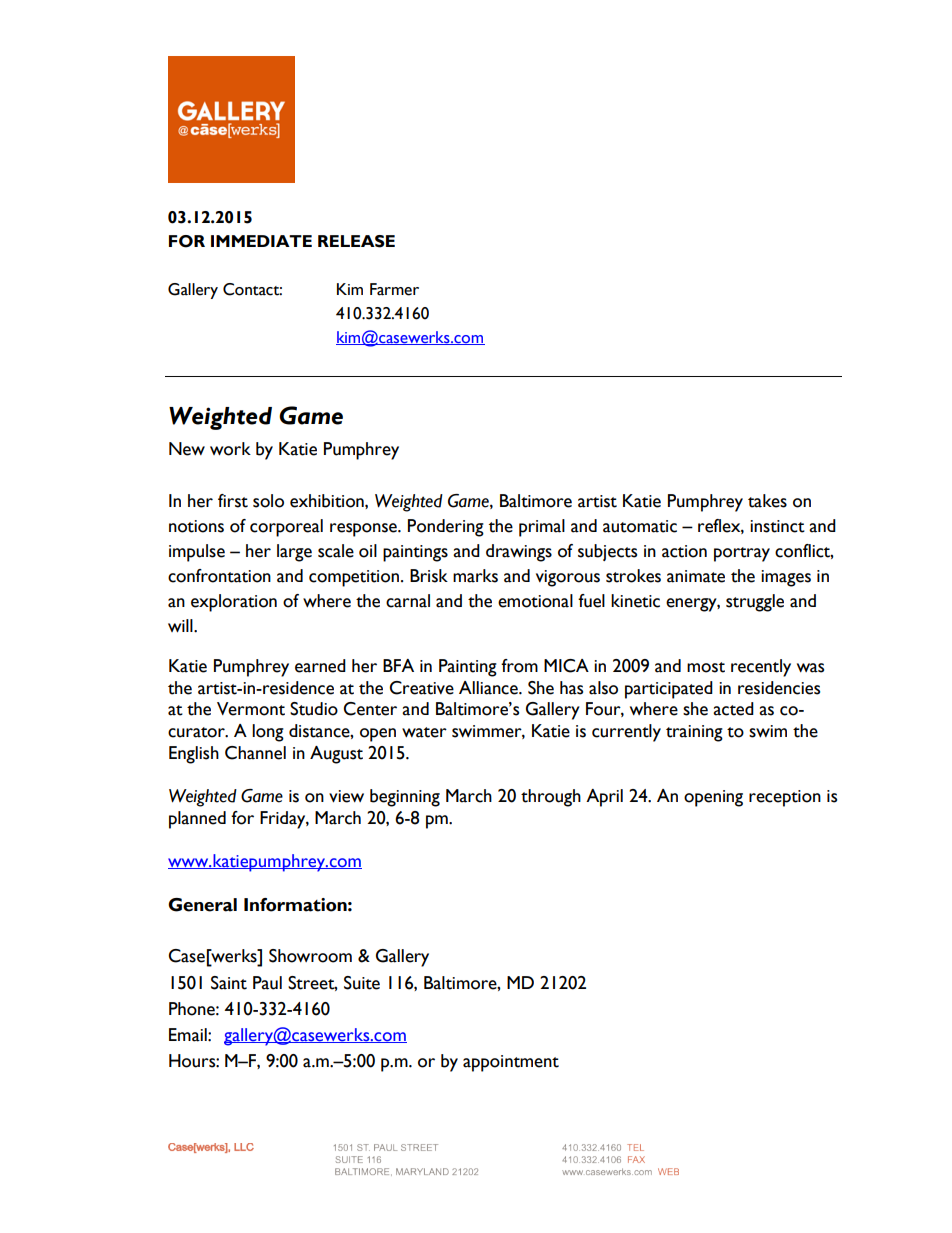  I want to click on Farmer, so click(394, 289).
